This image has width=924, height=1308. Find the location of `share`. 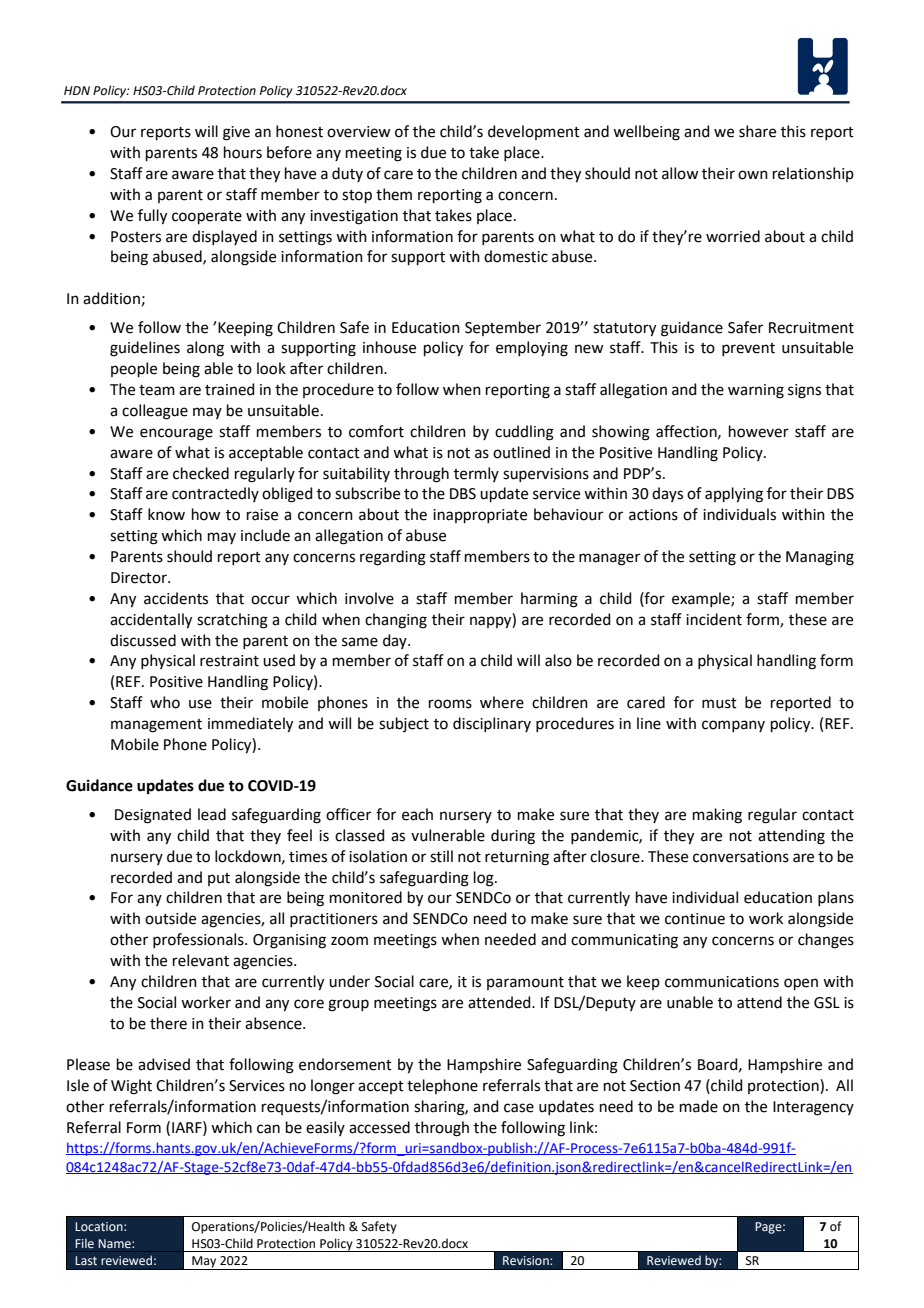

share is located at coordinates (757, 131).
